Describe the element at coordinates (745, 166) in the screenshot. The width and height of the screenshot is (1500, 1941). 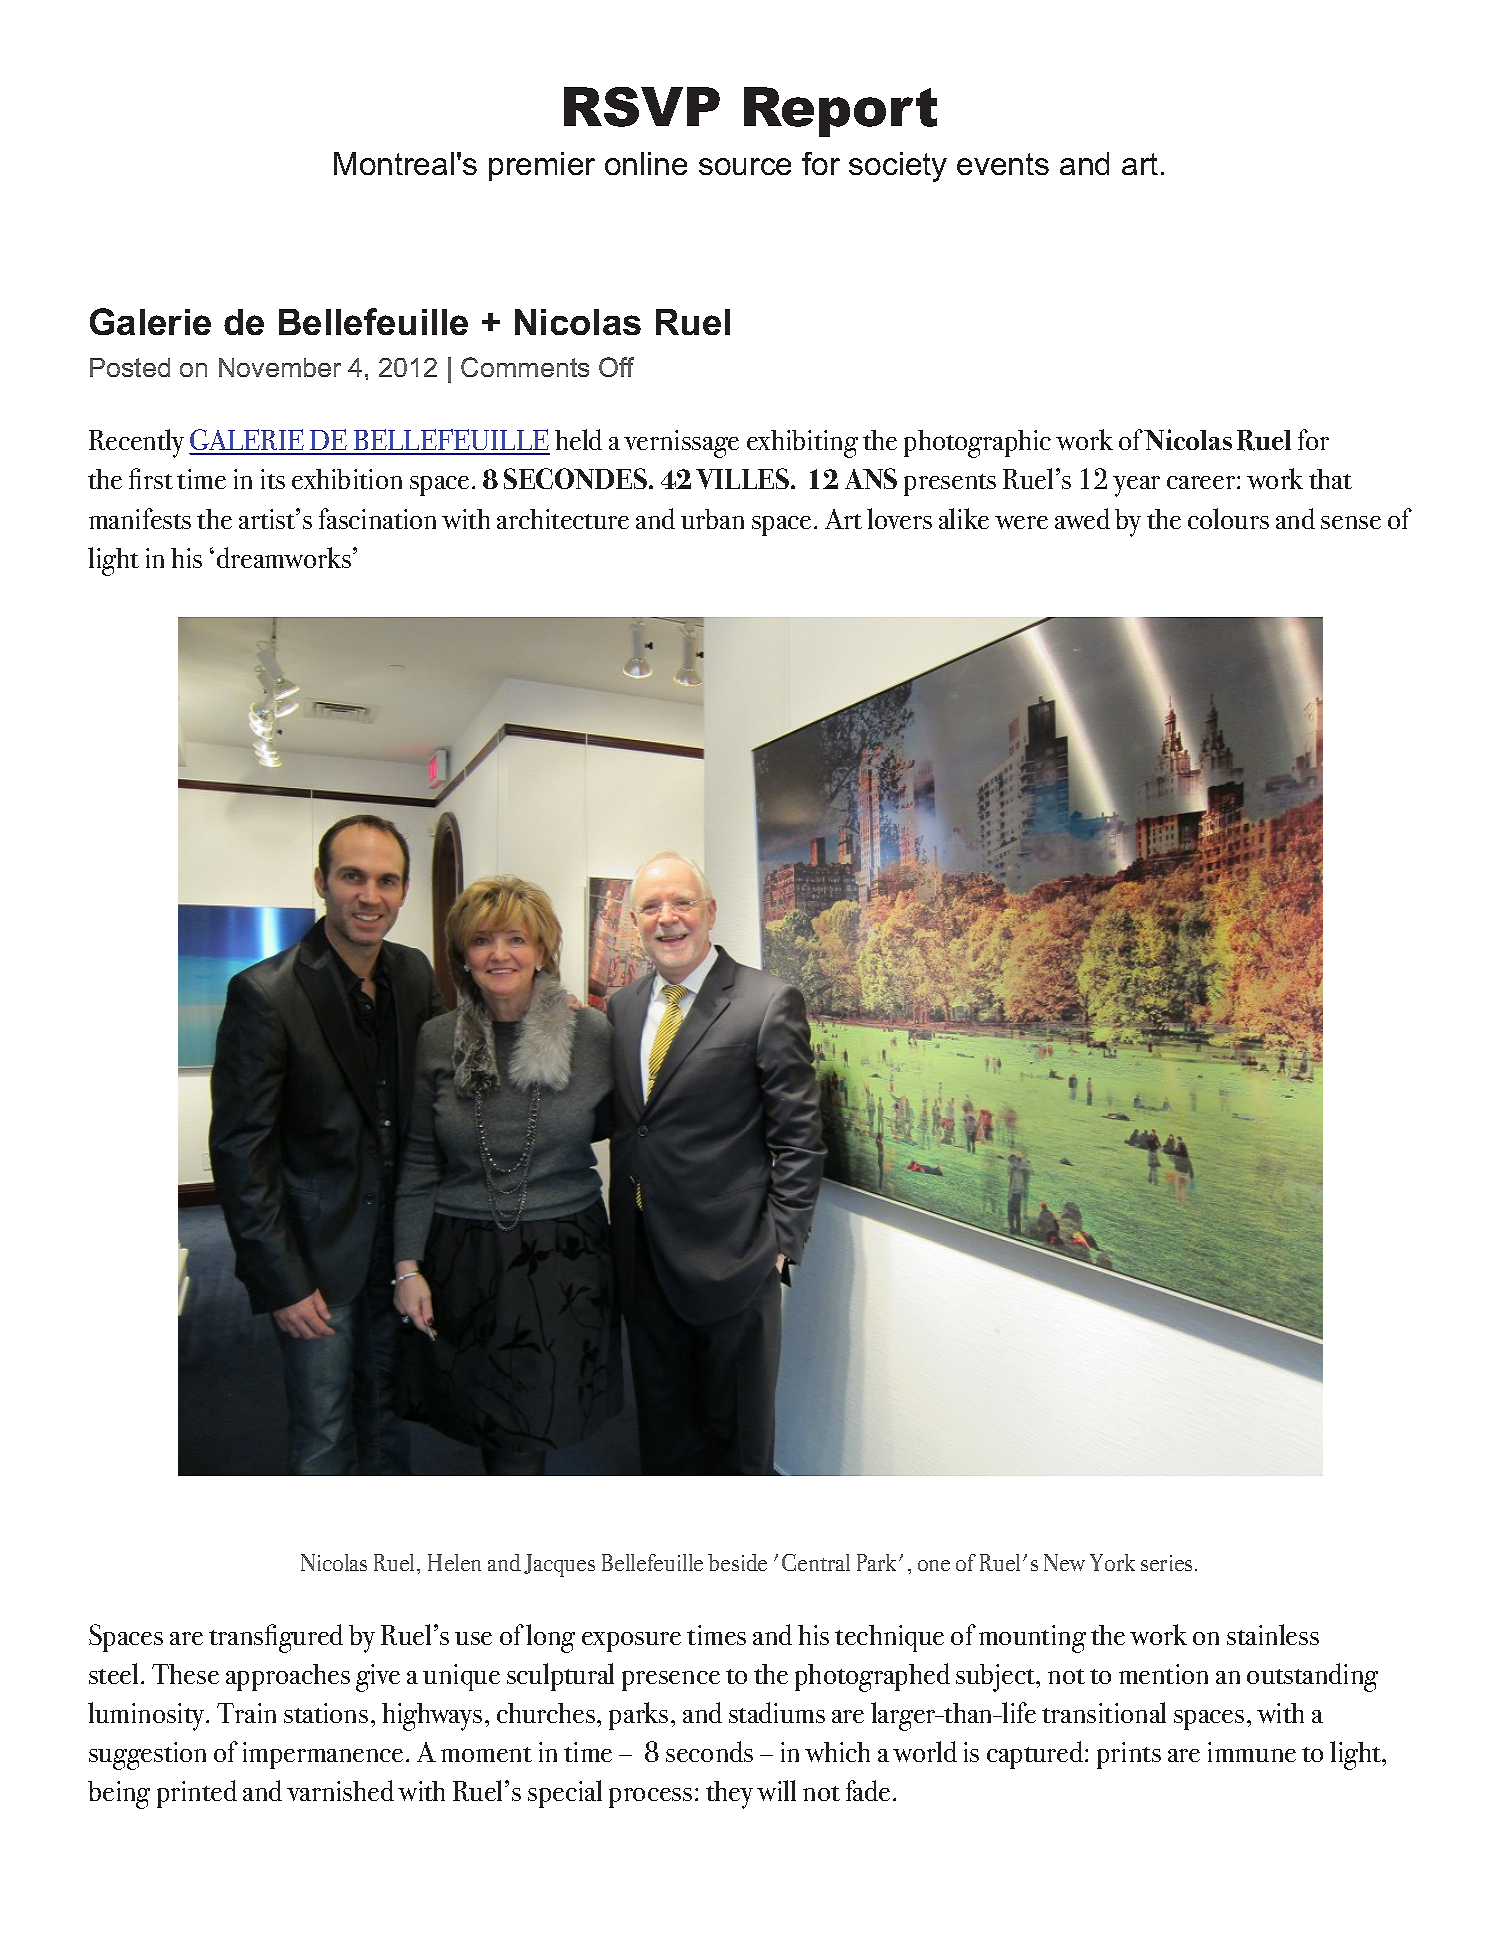
I see `source` at that location.
